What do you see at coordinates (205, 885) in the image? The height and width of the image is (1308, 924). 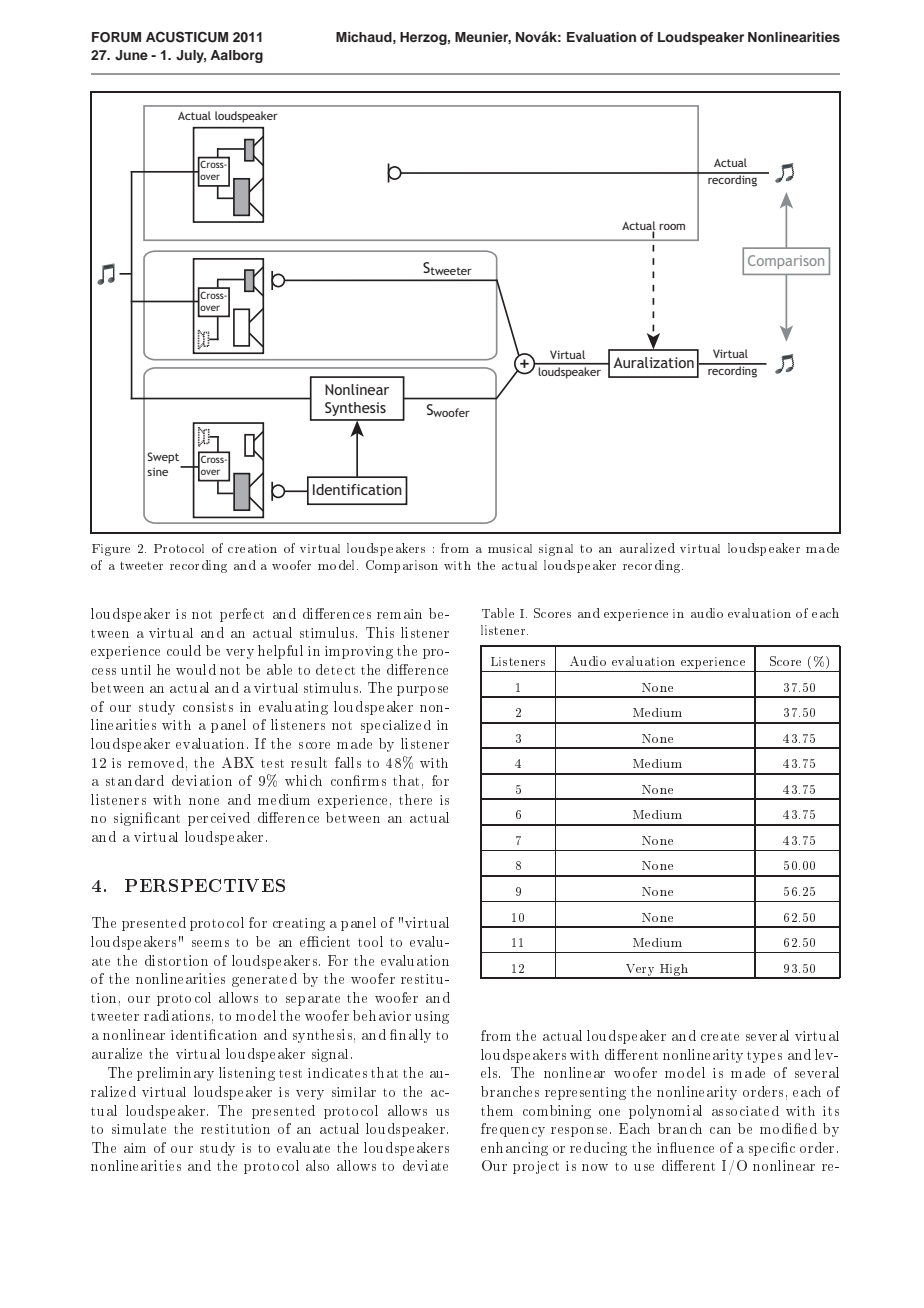 I see `PERSPECTIVES` at bounding box center [205, 885].
